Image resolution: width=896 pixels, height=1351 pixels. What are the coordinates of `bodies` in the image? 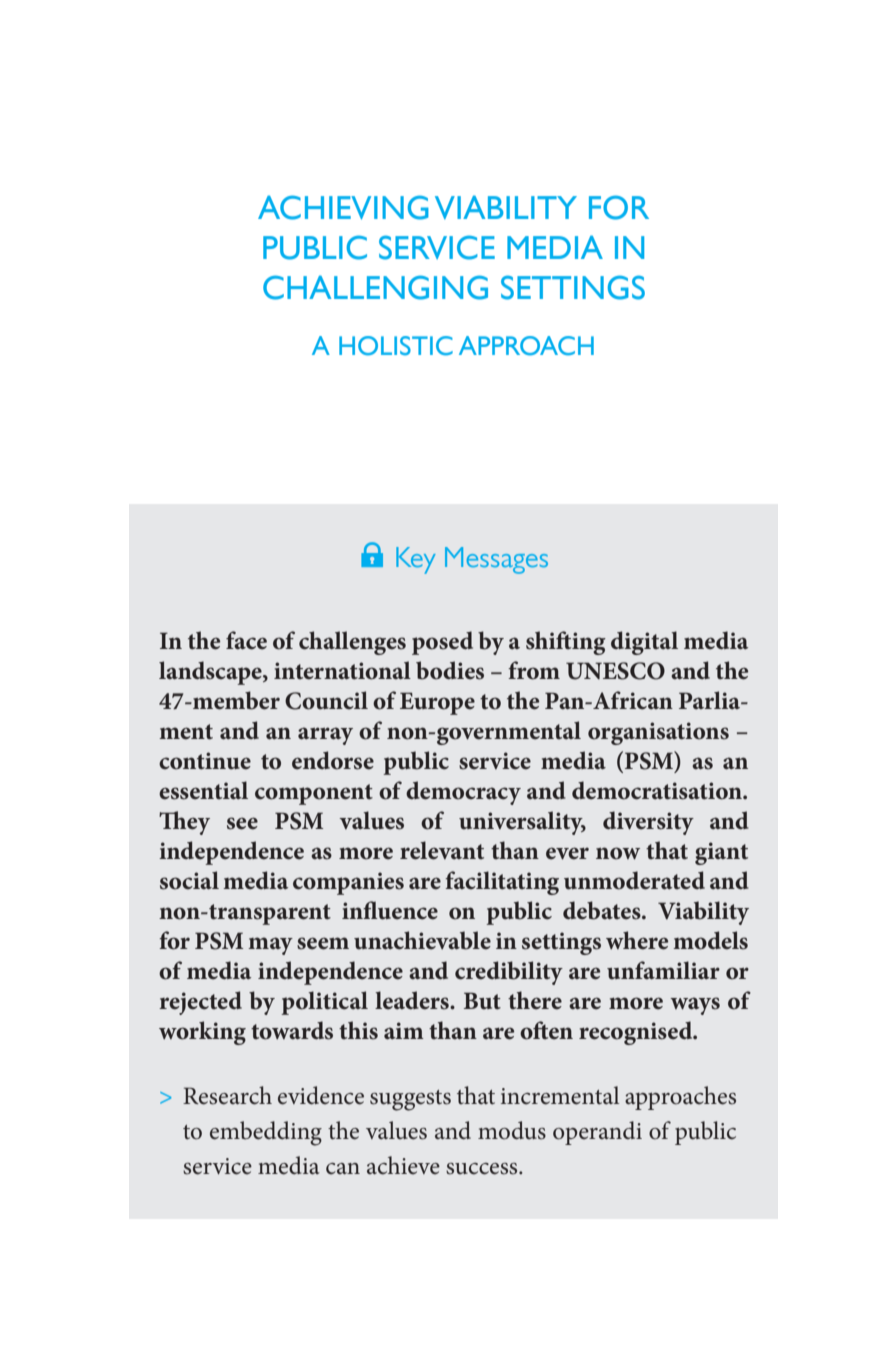 It's located at (450, 670).
